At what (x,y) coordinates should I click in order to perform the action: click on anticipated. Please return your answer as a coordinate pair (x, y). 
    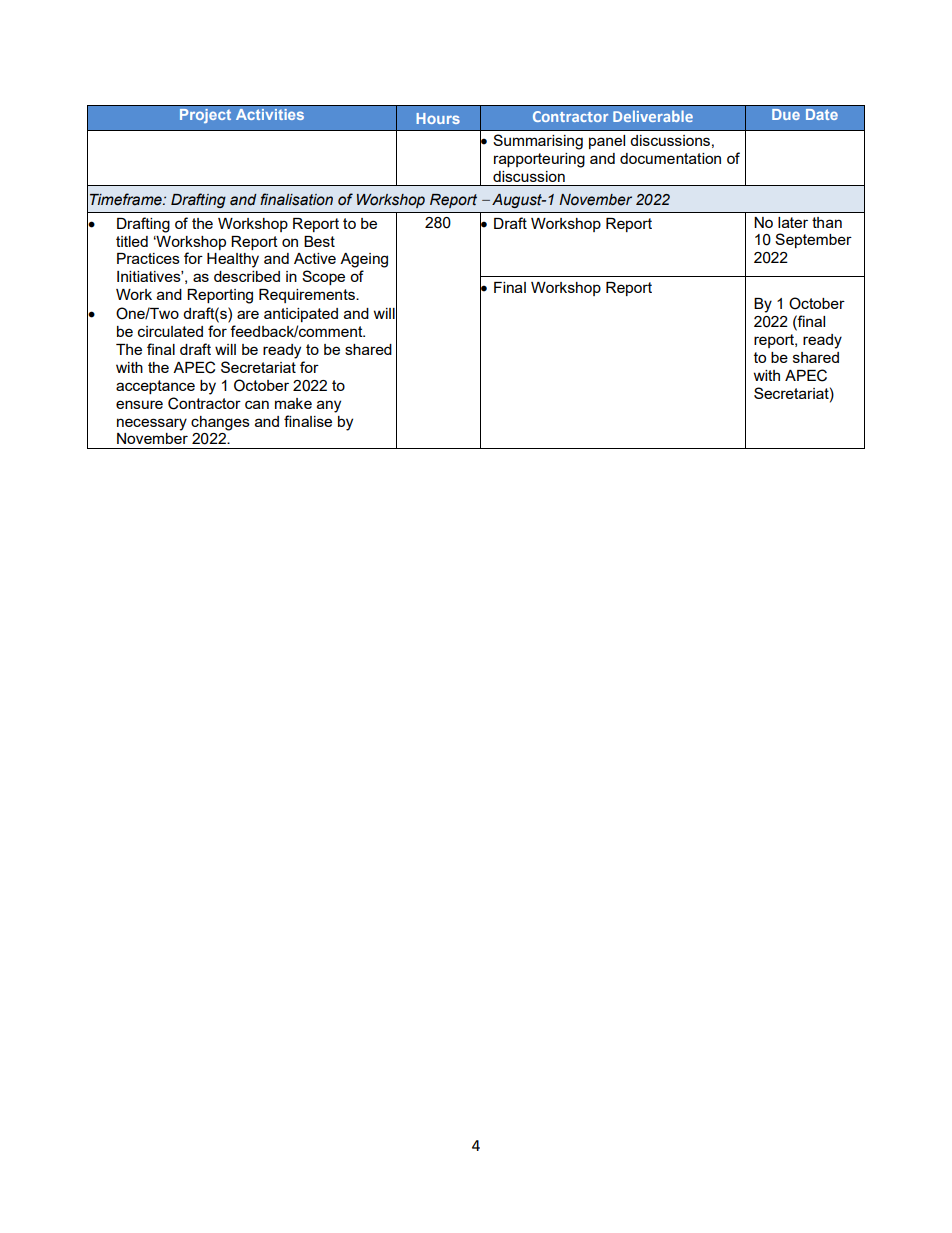
    Looking at the image, I should click on (301, 315).
